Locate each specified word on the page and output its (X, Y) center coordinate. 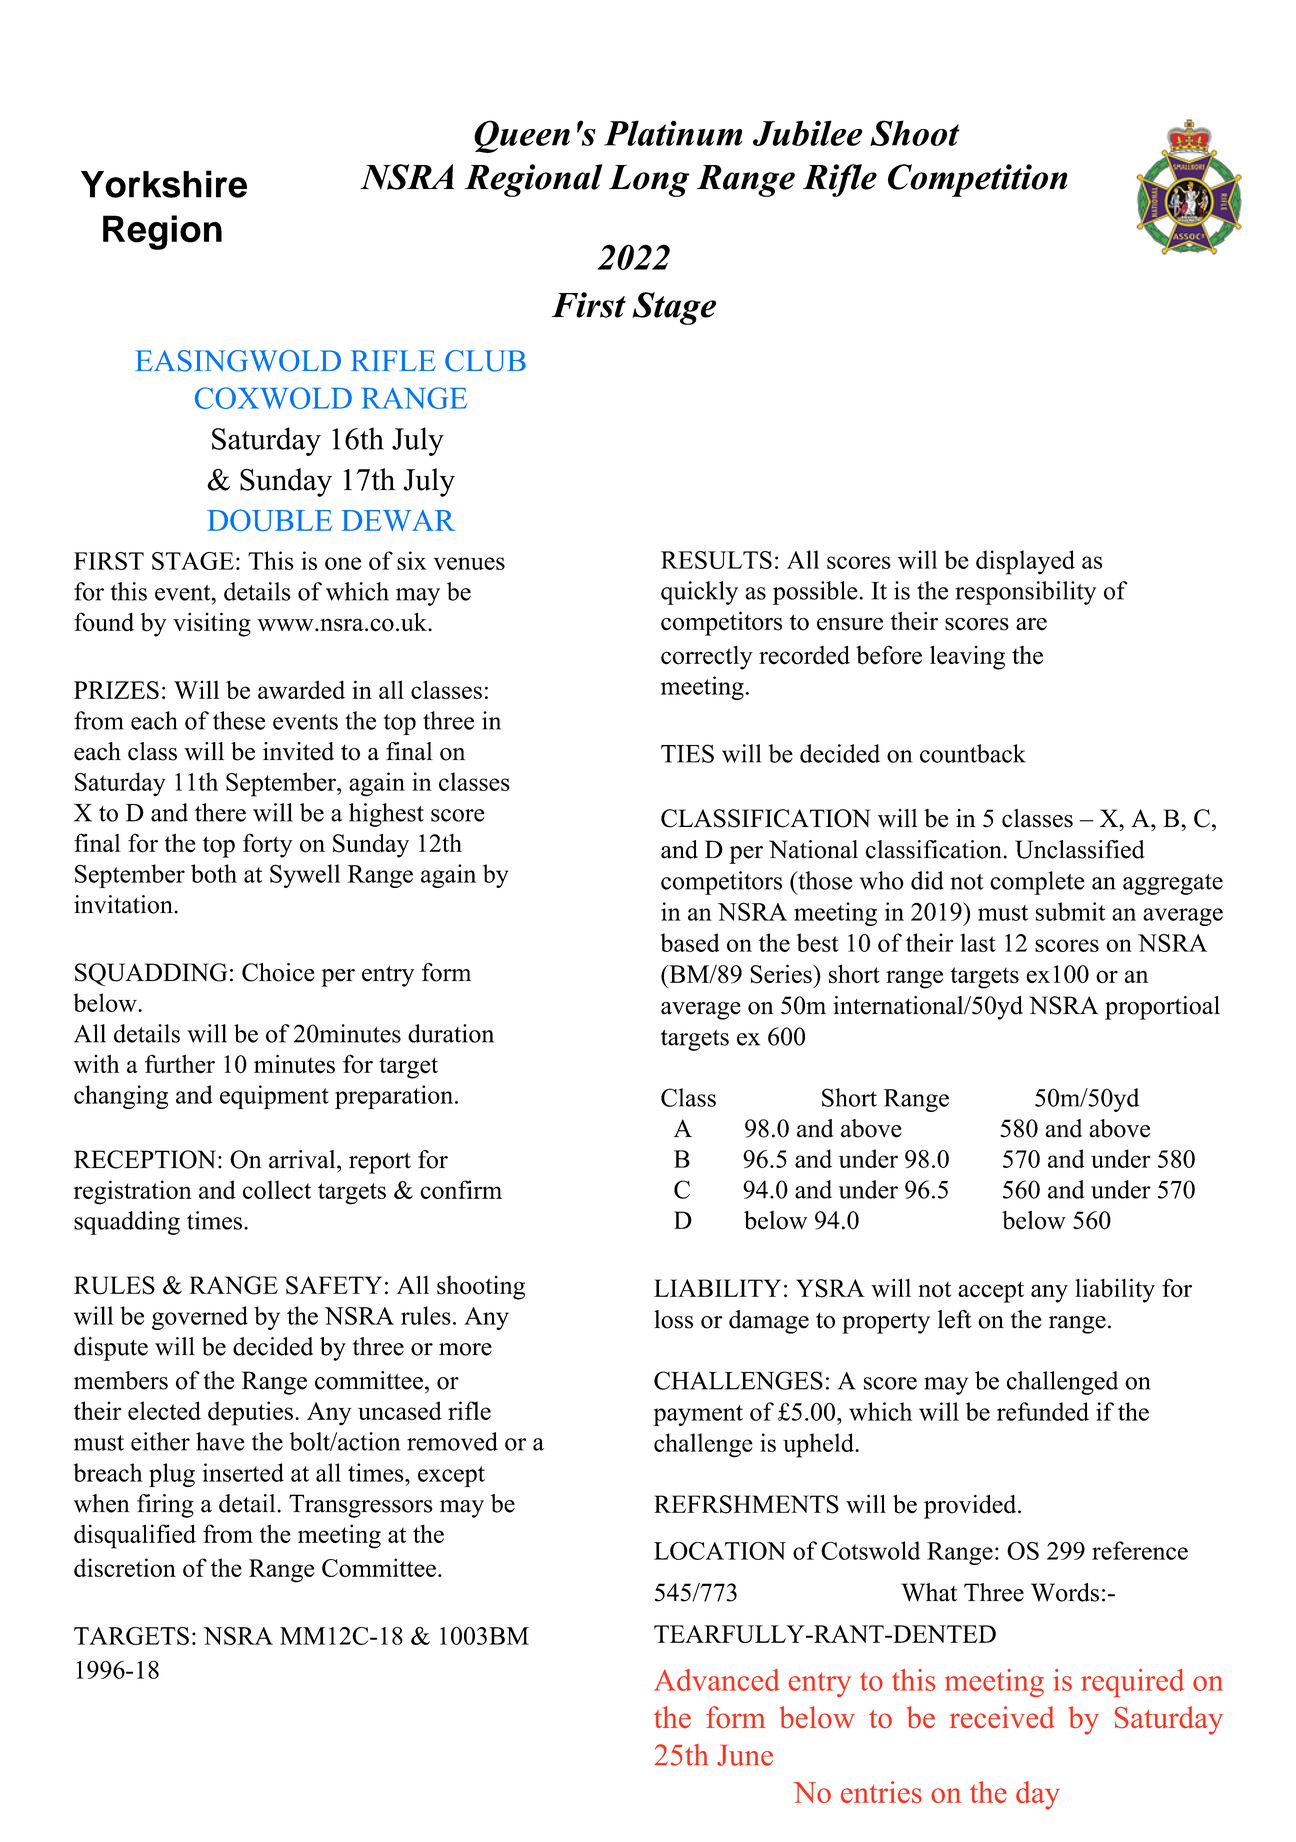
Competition (978, 180)
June (745, 1755)
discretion (125, 1567)
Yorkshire (164, 184)
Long (649, 181)
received (1002, 1717)
